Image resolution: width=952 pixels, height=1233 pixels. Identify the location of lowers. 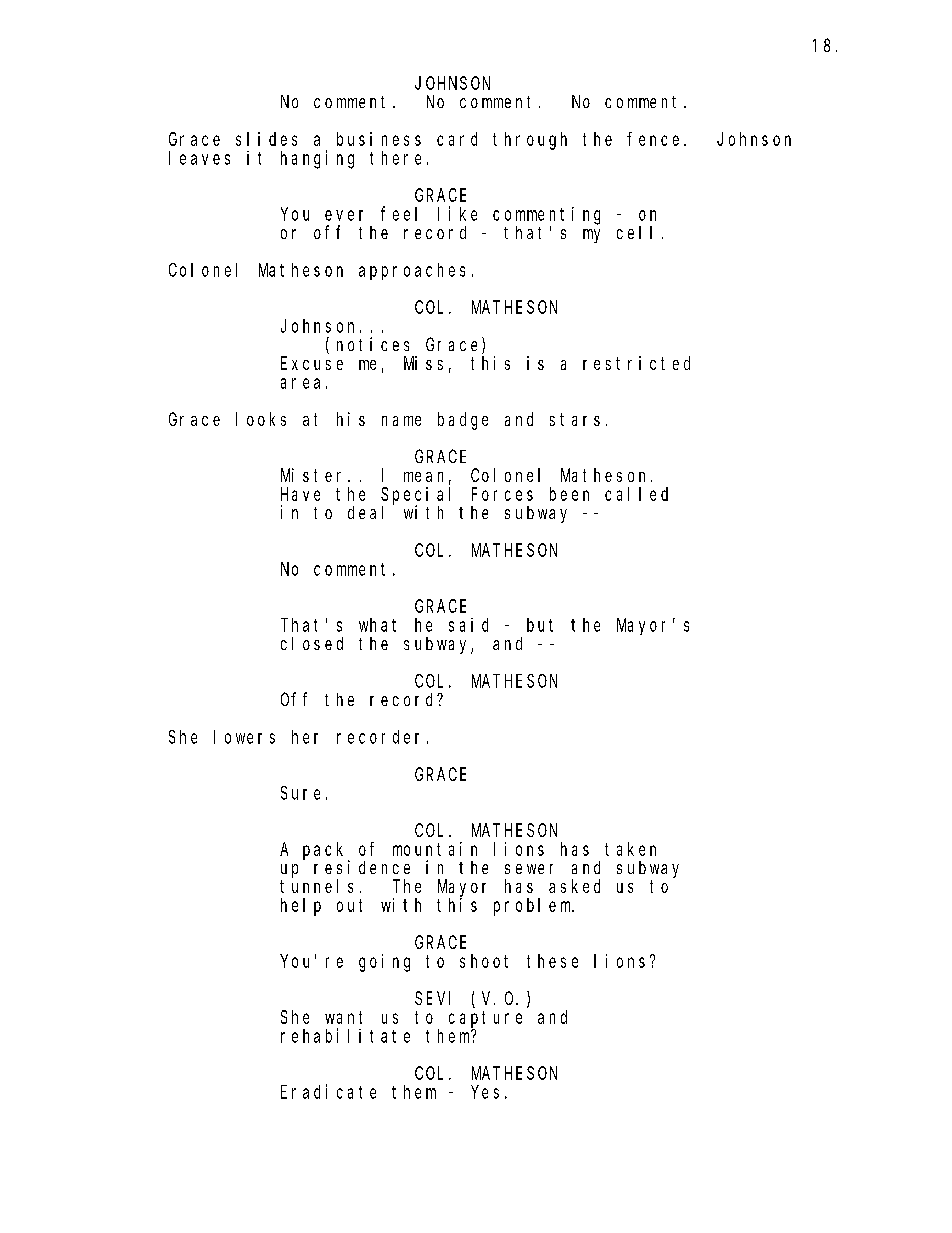
(244, 737).
